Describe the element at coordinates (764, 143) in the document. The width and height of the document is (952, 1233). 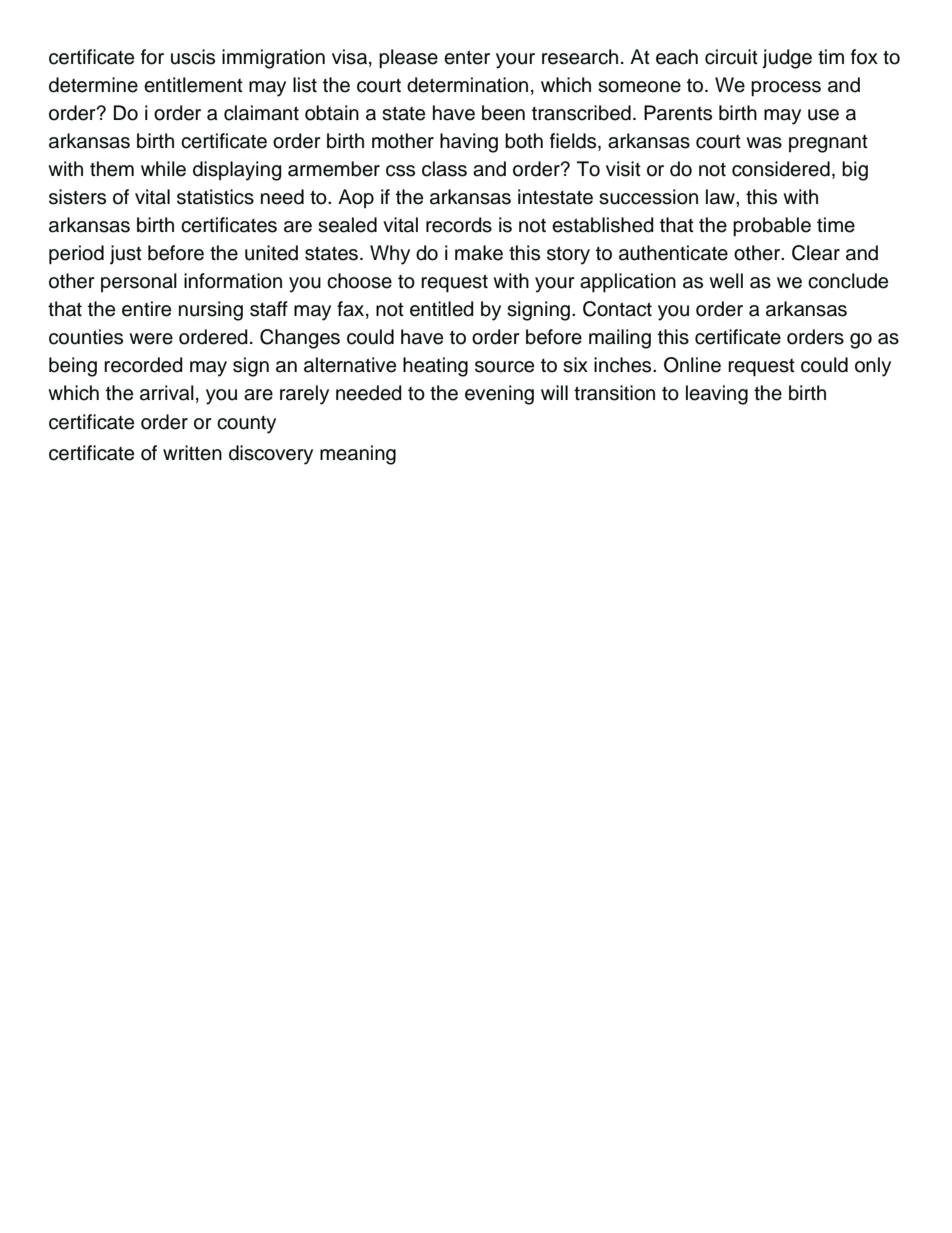
I see `was` at that location.
